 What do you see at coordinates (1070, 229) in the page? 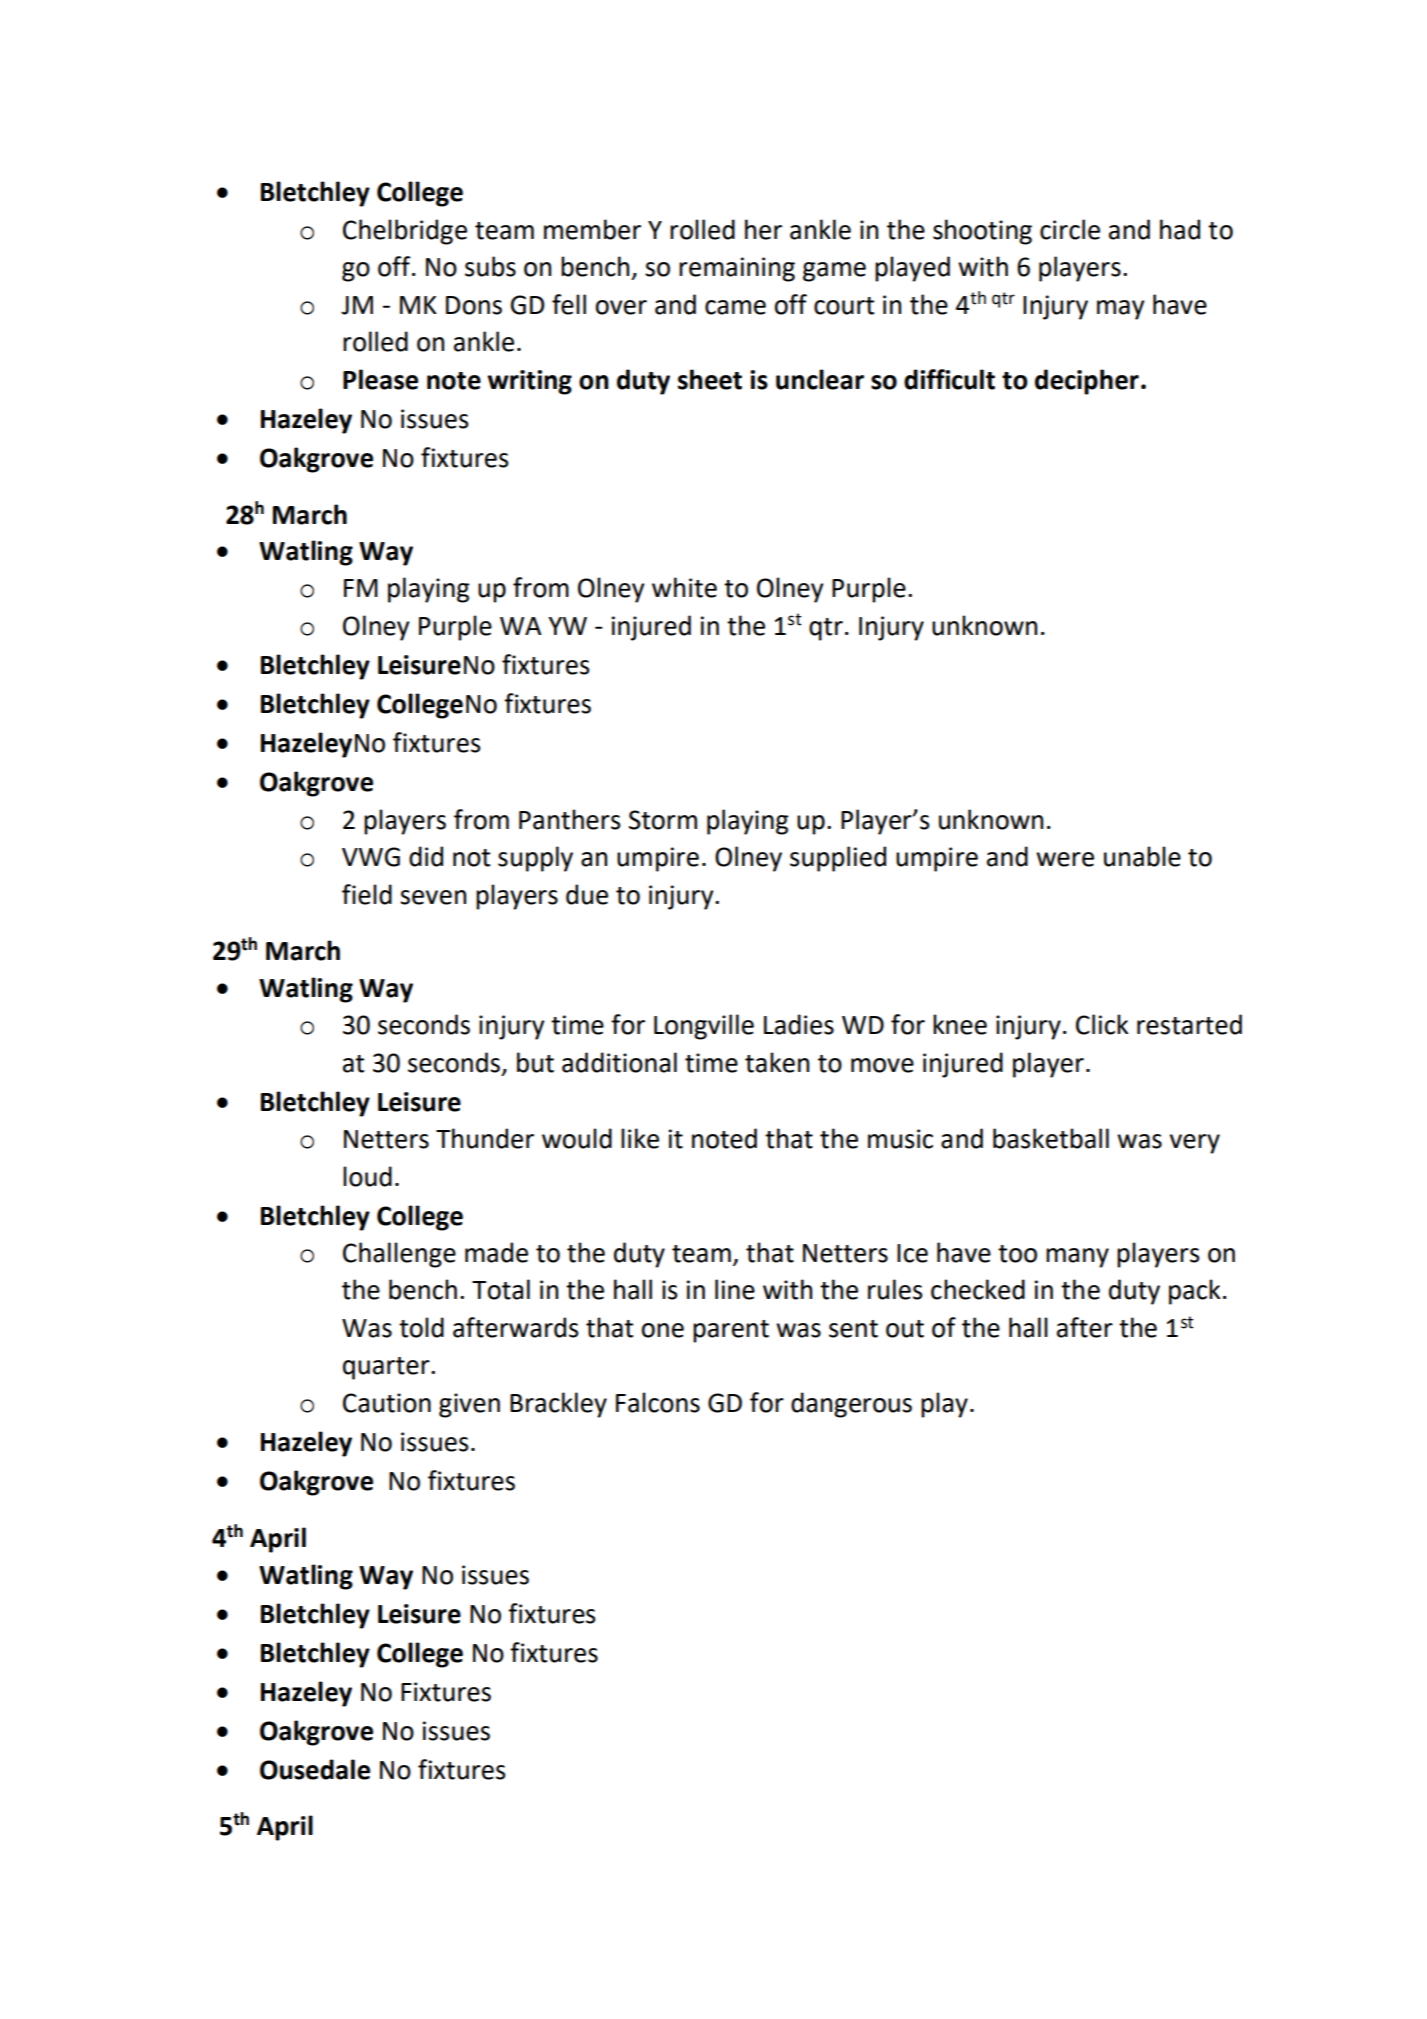
I see `circle` at bounding box center [1070, 229].
